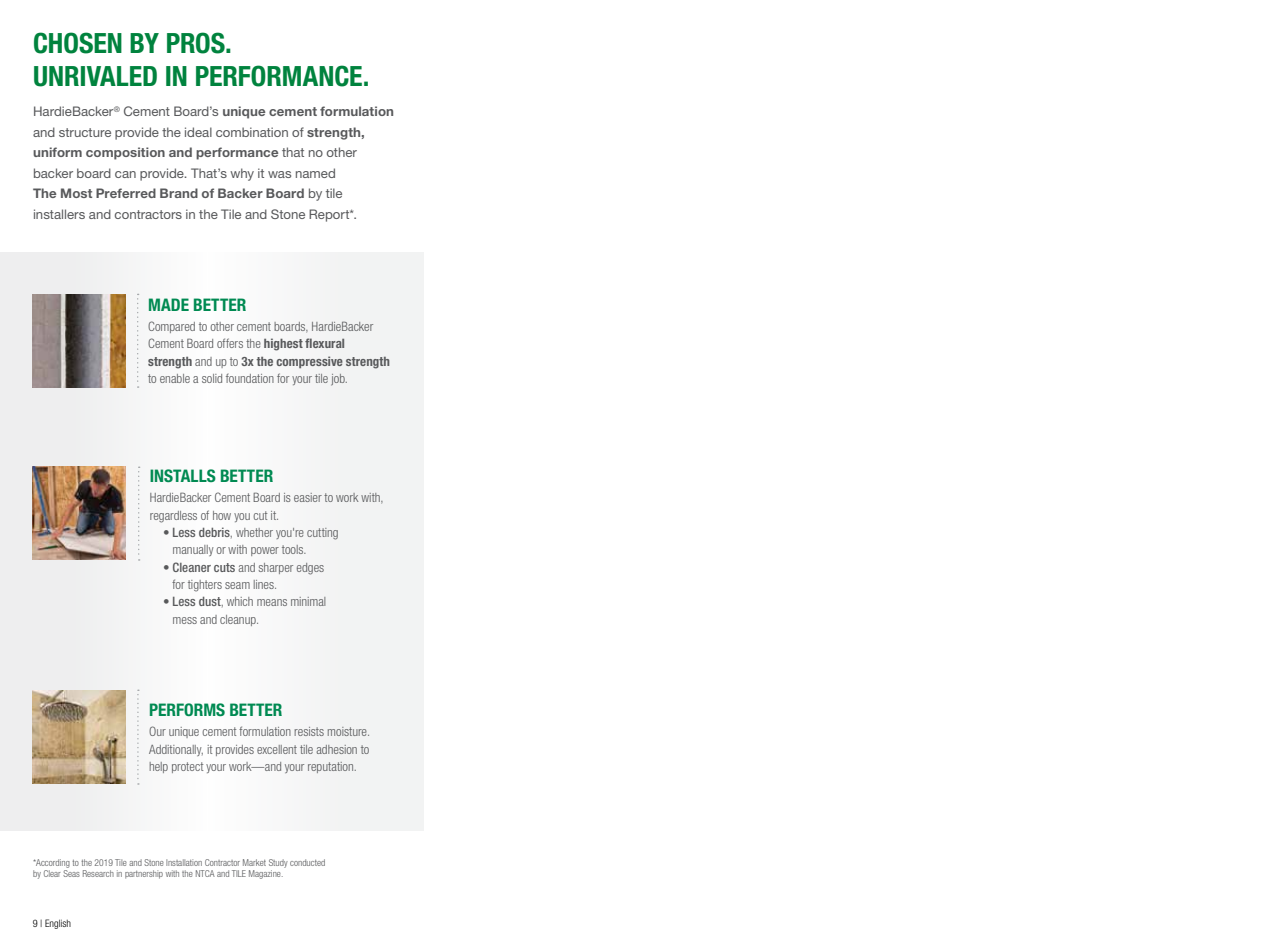 Image resolution: width=1271 pixels, height=952 pixels. What do you see at coordinates (95, 76) in the screenshot?
I see `UNRIVALED` at bounding box center [95, 76].
